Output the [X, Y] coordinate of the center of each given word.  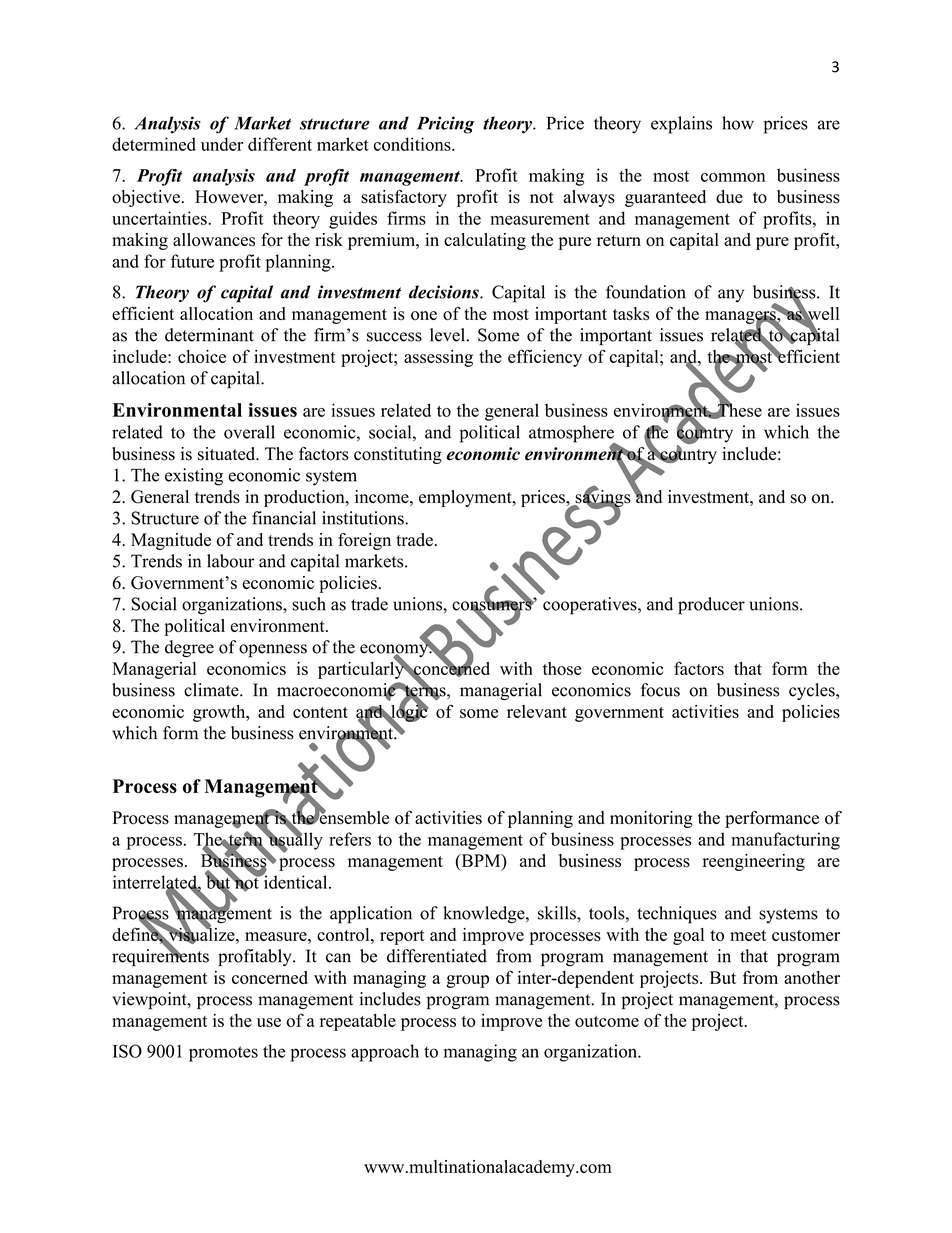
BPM [481, 860]
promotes [223, 1054]
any [731, 295]
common [733, 177]
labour [230, 561]
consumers [493, 606]
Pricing [445, 125]
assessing [438, 358]
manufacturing [786, 841]
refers [350, 839]
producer [711, 606]
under [222, 144]
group [468, 981]
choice [202, 356]
